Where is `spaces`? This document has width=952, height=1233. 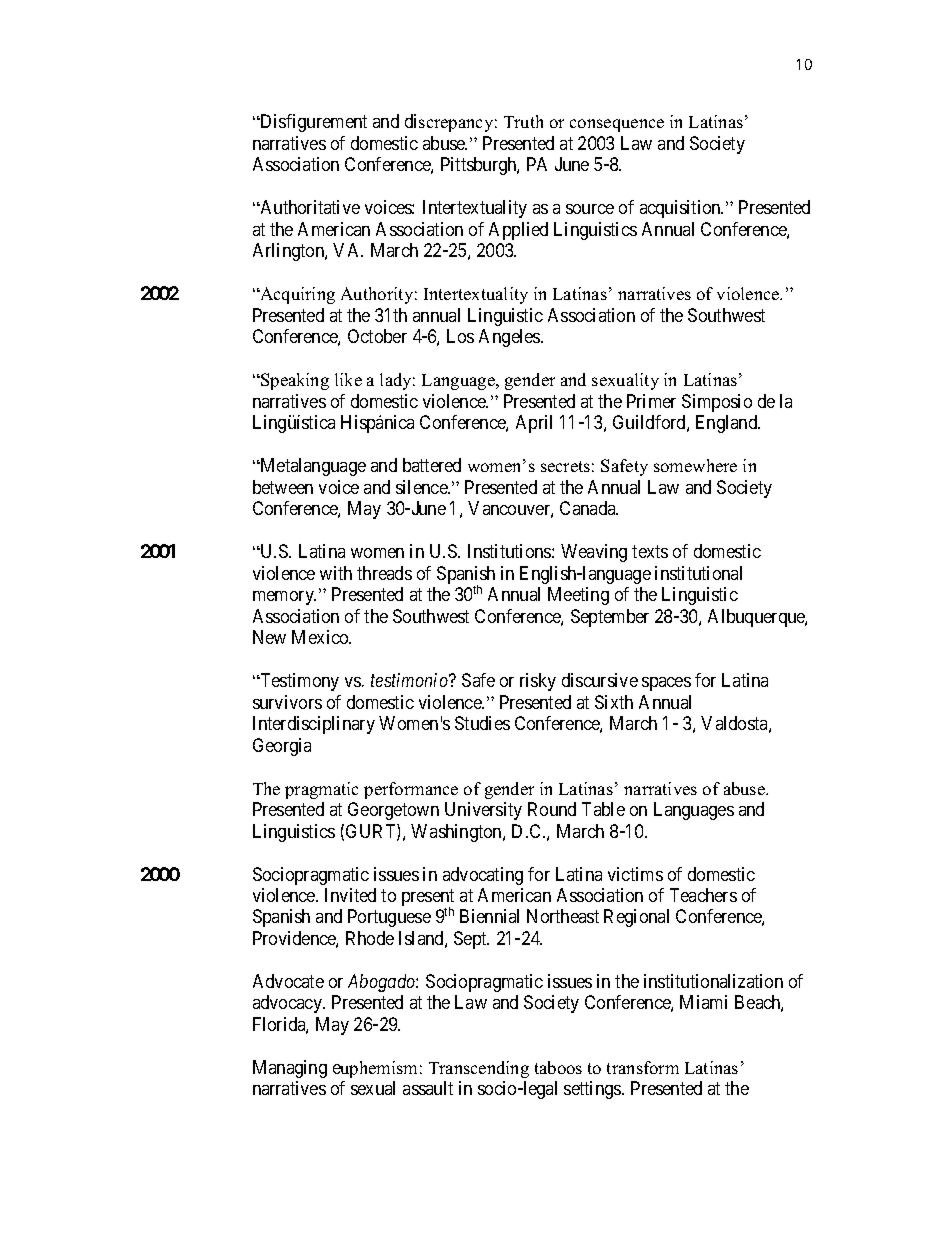
spaces is located at coordinates (666, 684).
